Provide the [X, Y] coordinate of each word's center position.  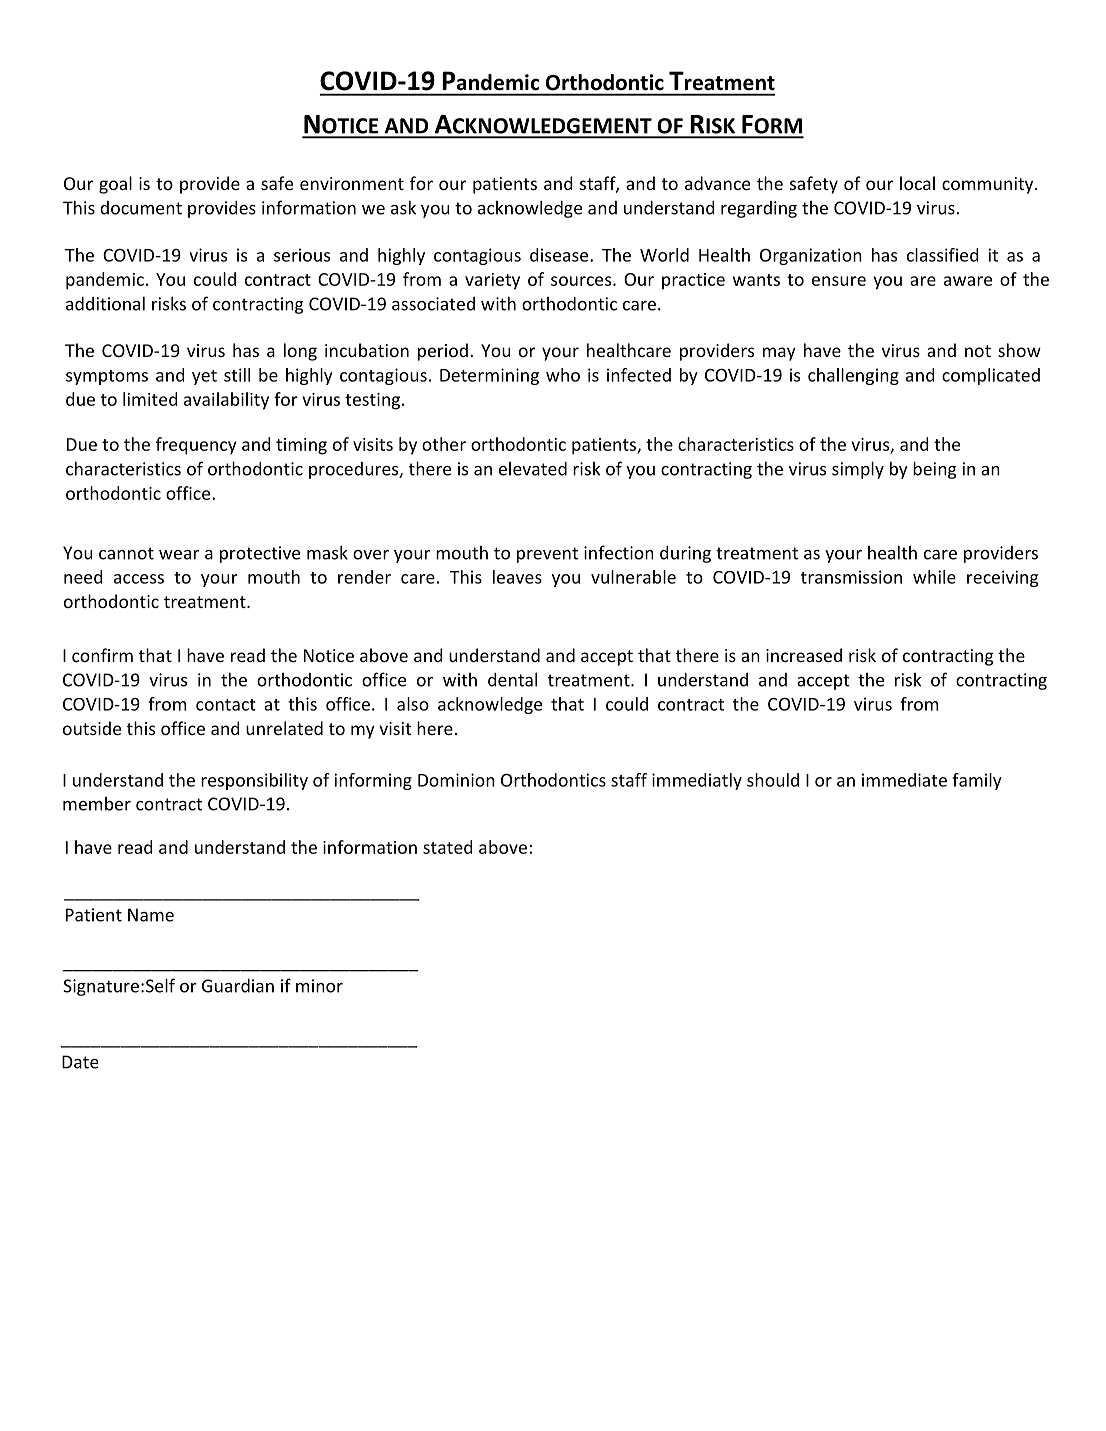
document [141, 208]
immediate [904, 780]
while [934, 577]
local [917, 183]
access [139, 579]
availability [226, 401]
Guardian [238, 986]
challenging [853, 376]
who [563, 375]
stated [447, 847]
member [97, 804]
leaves [517, 577]
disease [560, 255]
